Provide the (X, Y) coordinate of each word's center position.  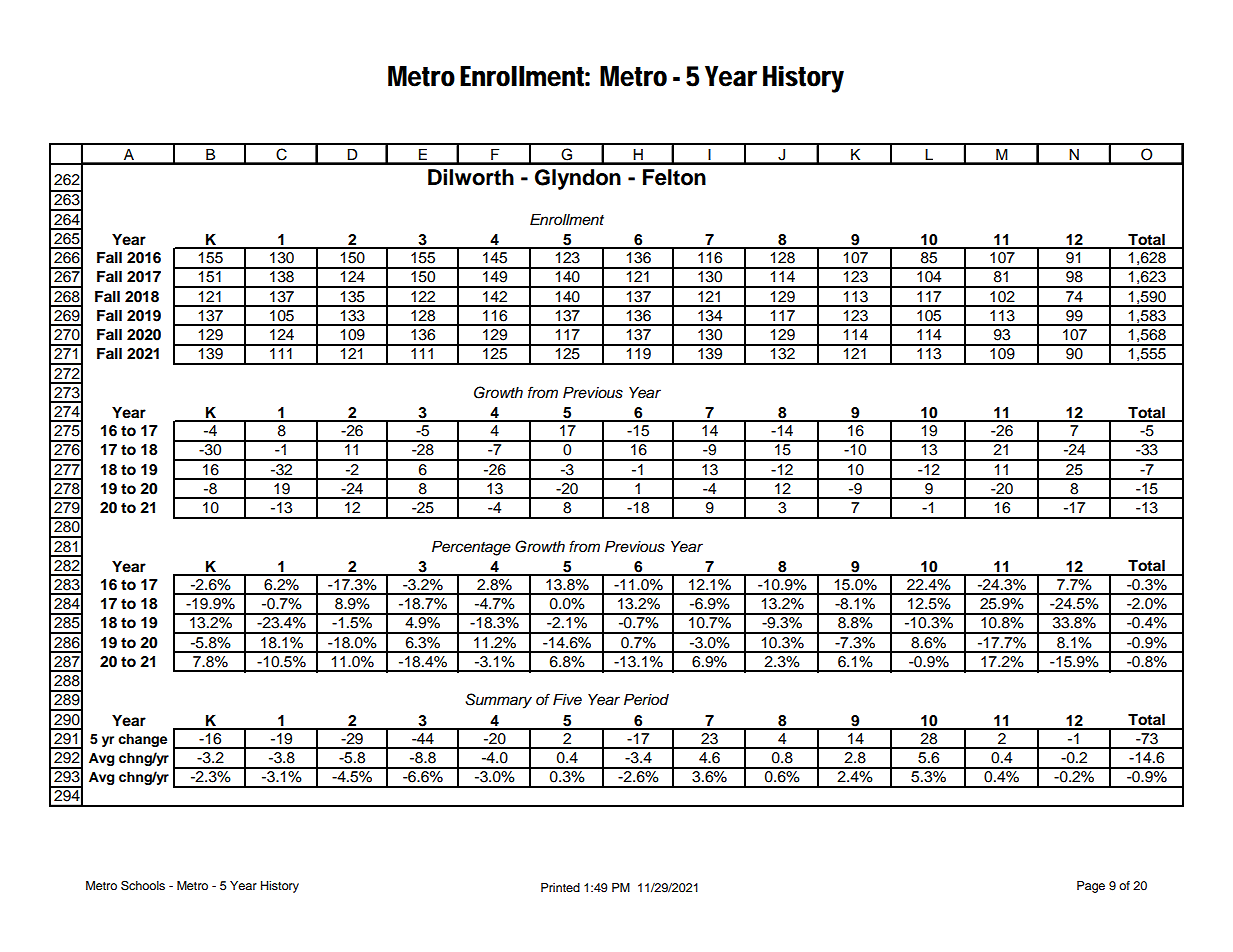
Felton (674, 177)
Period (646, 700)
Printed (560, 887)
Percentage (471, 548)
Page (1091, 887)
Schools (143, 885)
